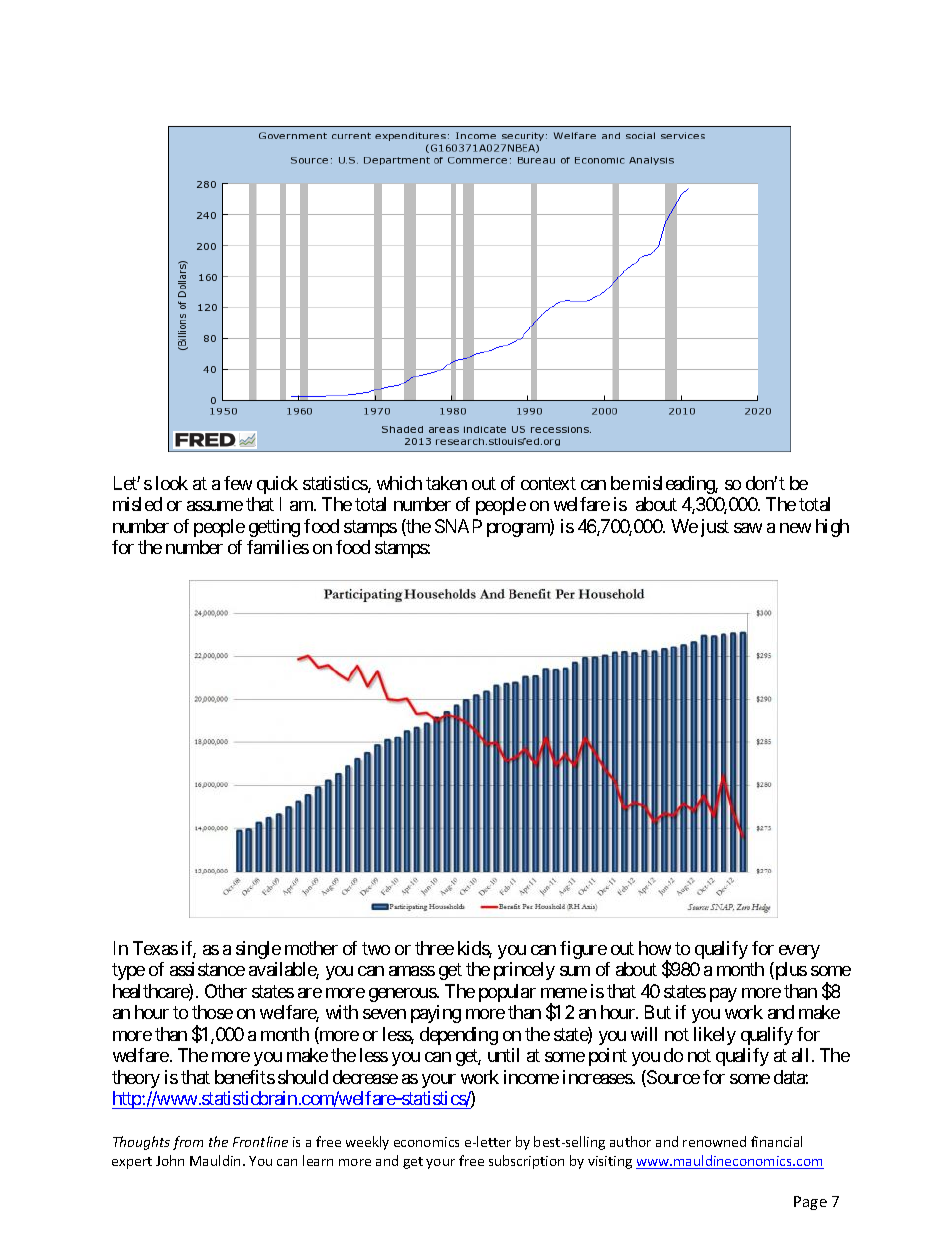  Describe the element at coordinates (278, 547) in the page. I see `families` at that location.
